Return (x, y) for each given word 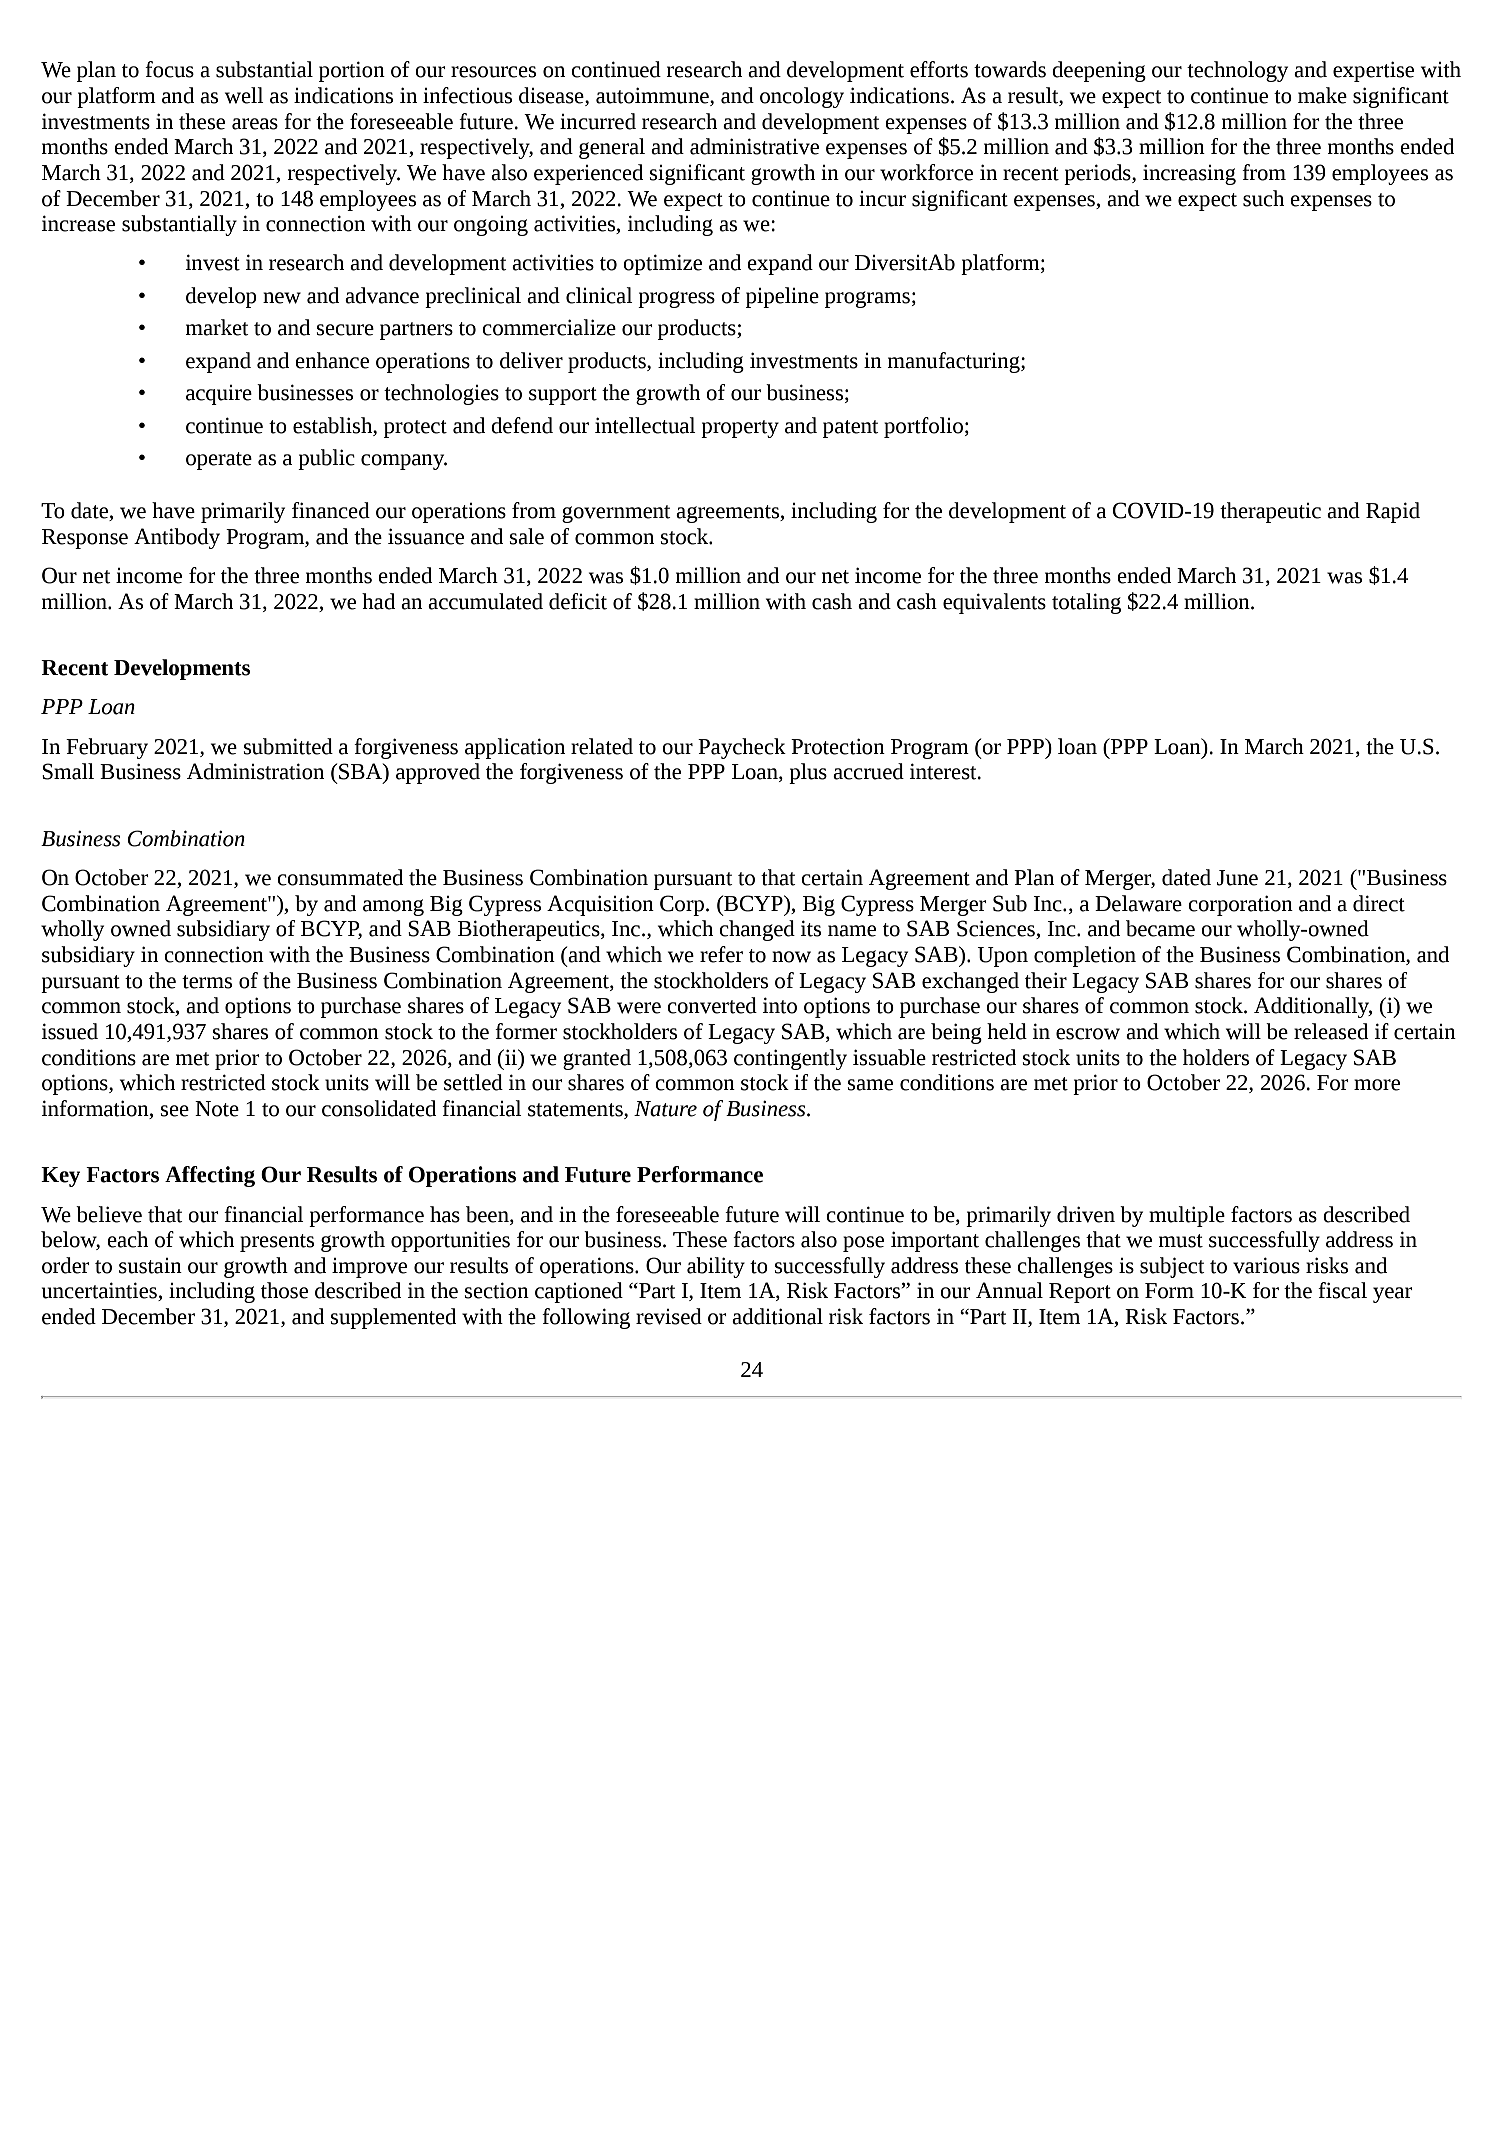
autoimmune (653, 96)
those (284, 1290)
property (740, 429)
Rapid (1393, 512)
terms (207, 982)
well (244, 95)
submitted (288, 746)
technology (1237, 71)
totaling (1086, 603)
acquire (219, 395)
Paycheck (742, 748)
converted (712, 1005)
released (1331, 1031)
